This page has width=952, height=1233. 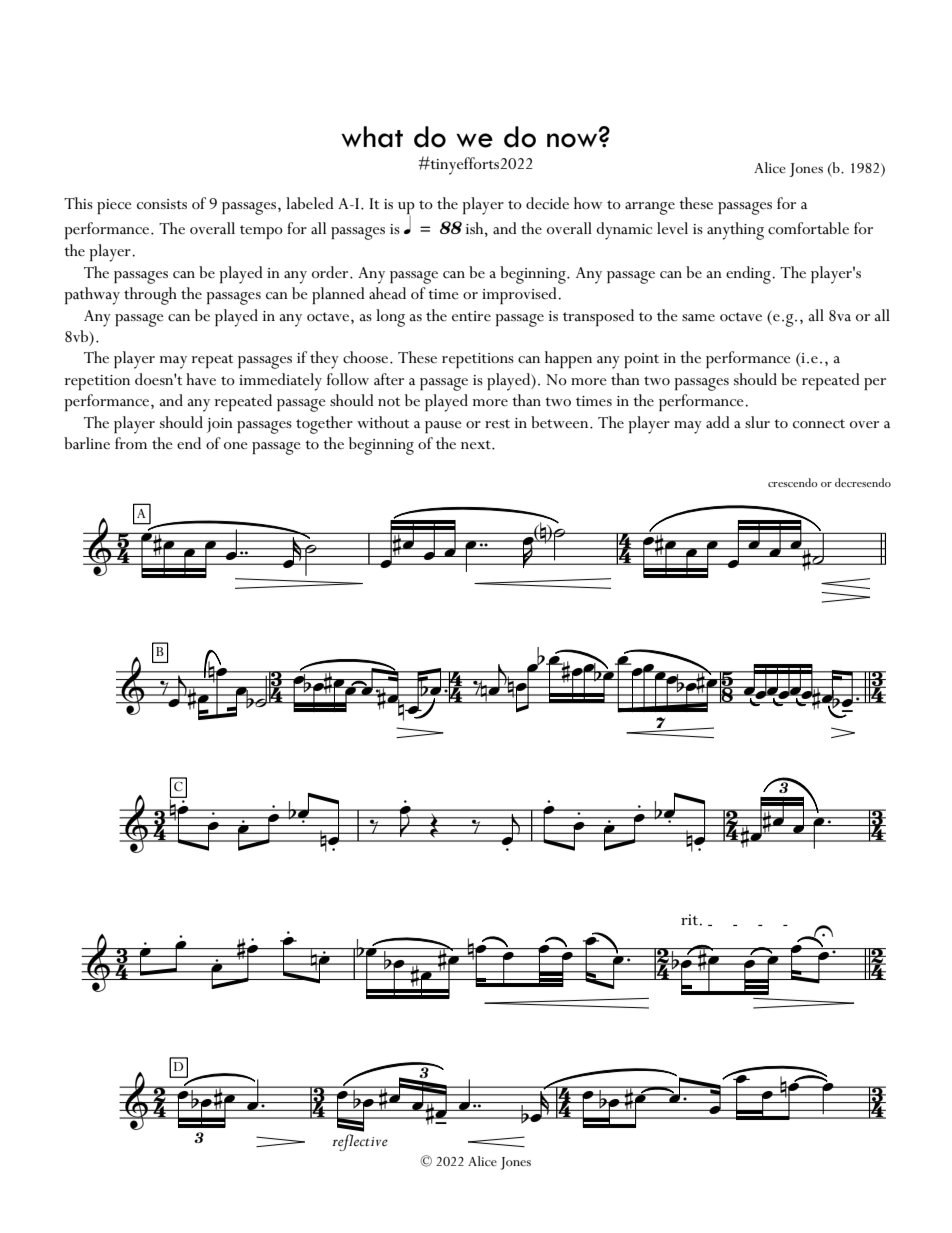 I want to click on next, so click(x=477, y=445).
